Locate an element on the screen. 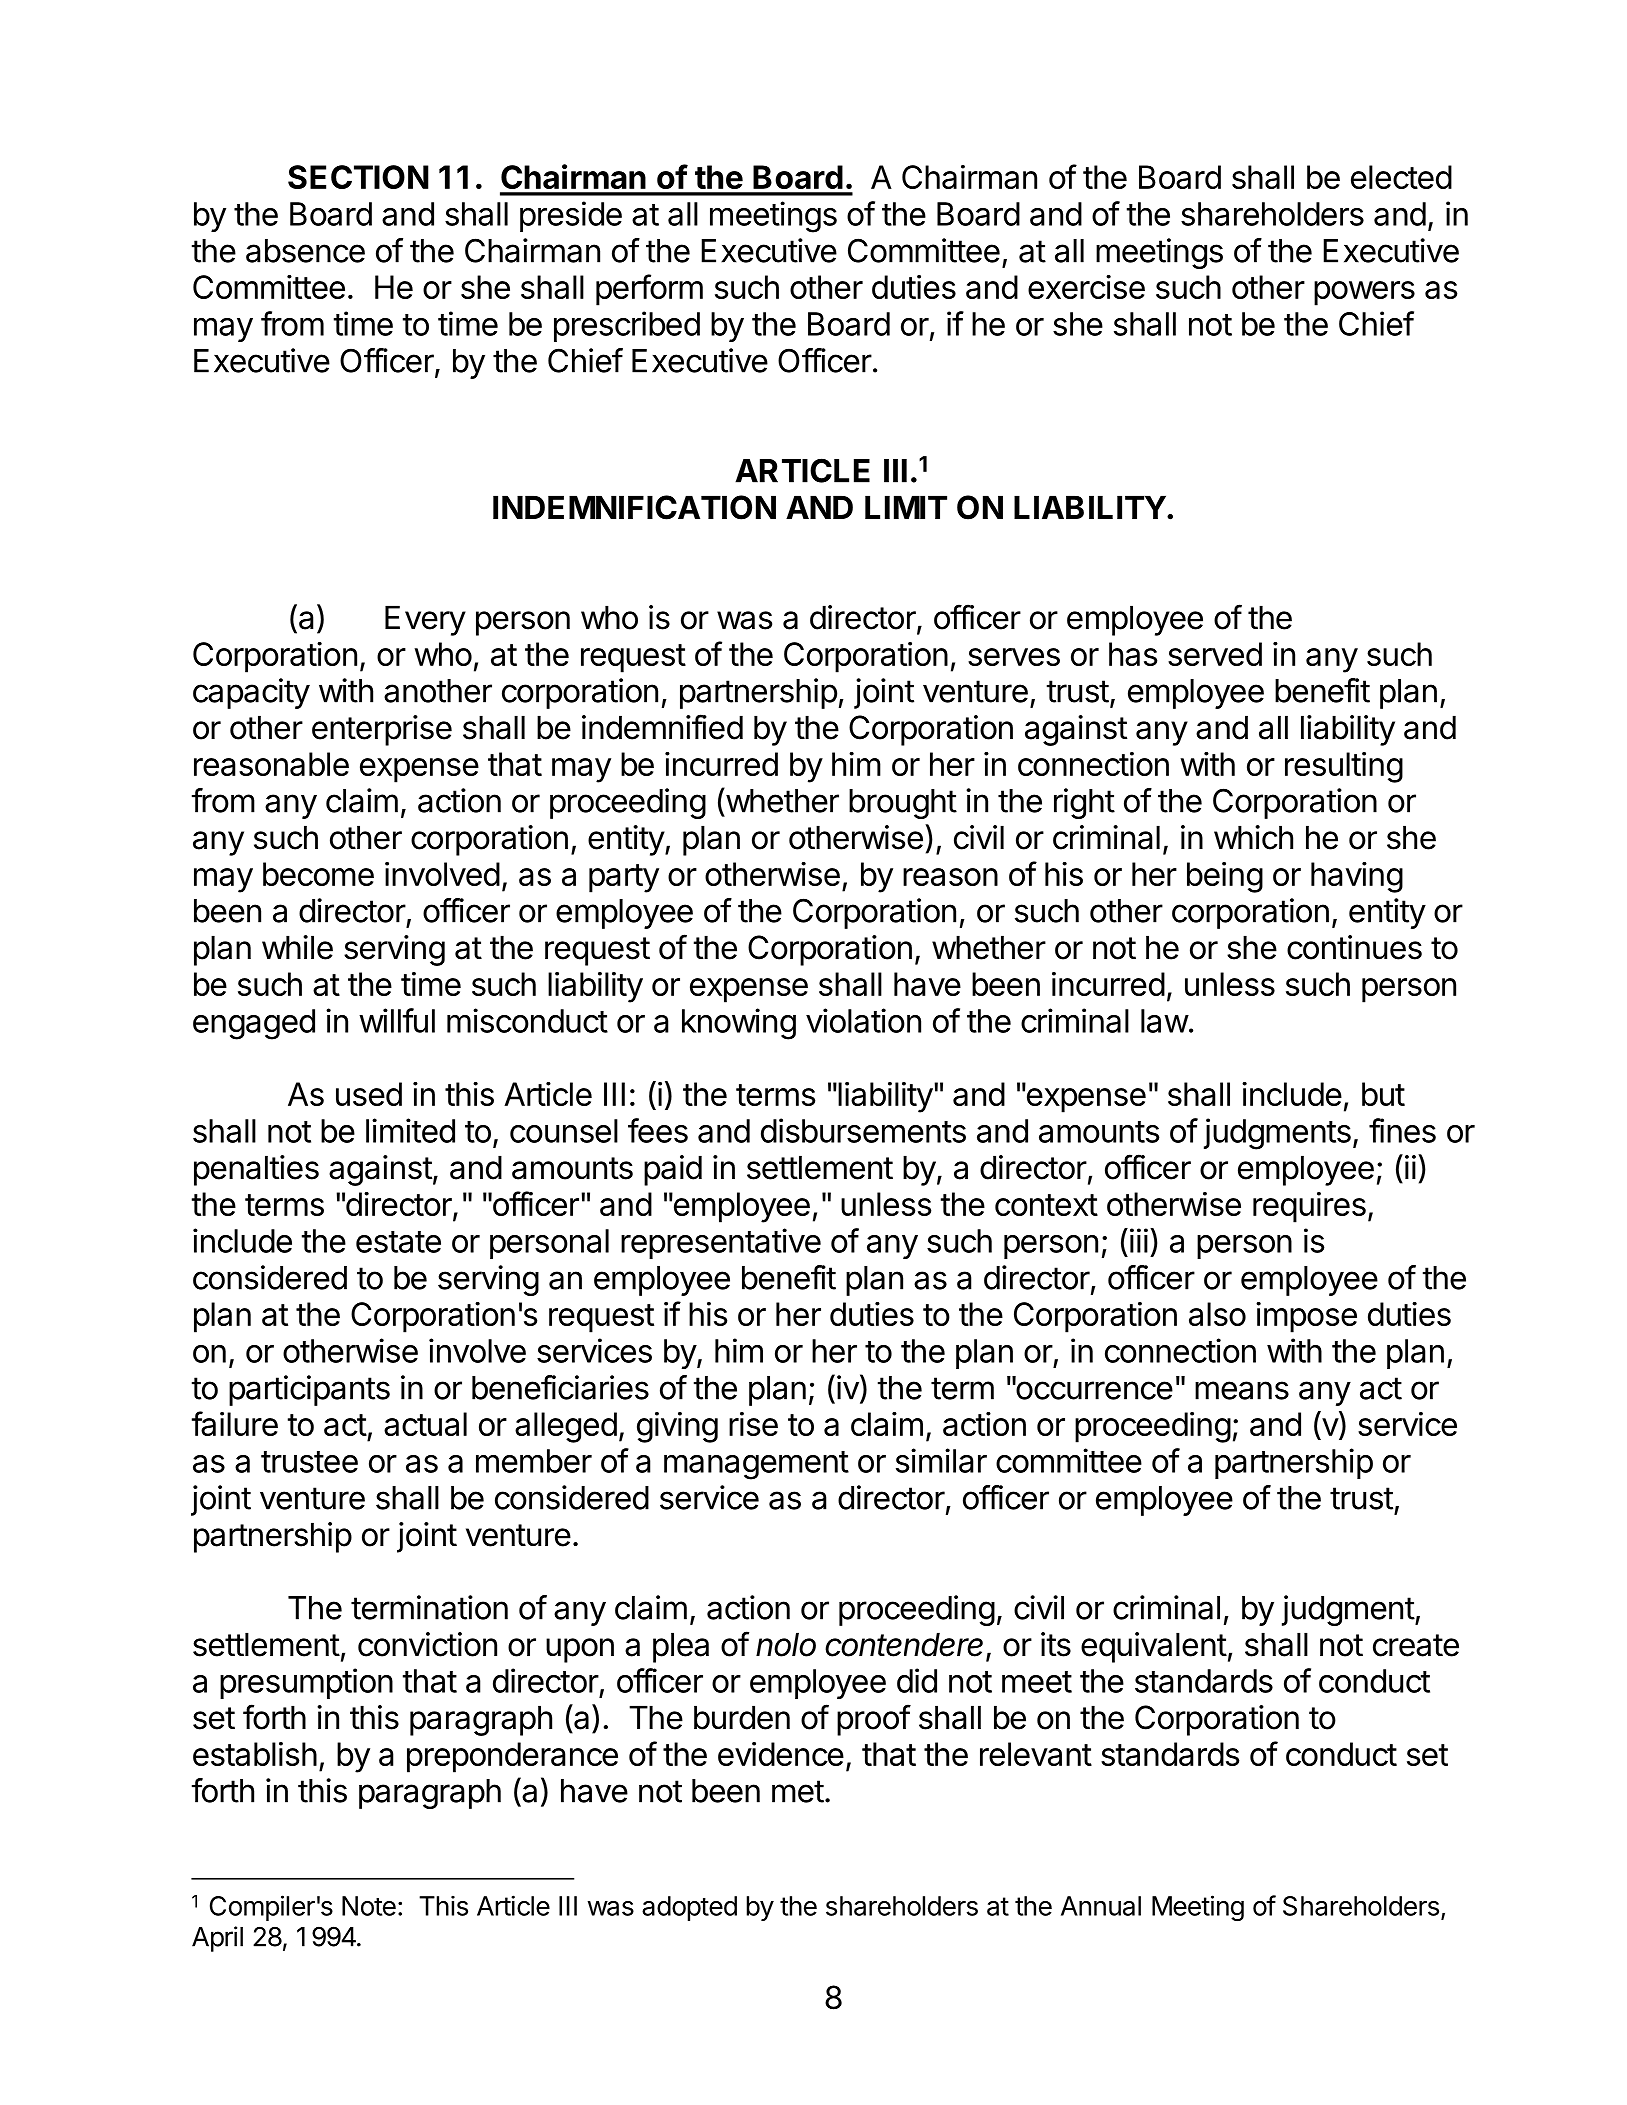  Note is located at coordinates (369, 1906).
